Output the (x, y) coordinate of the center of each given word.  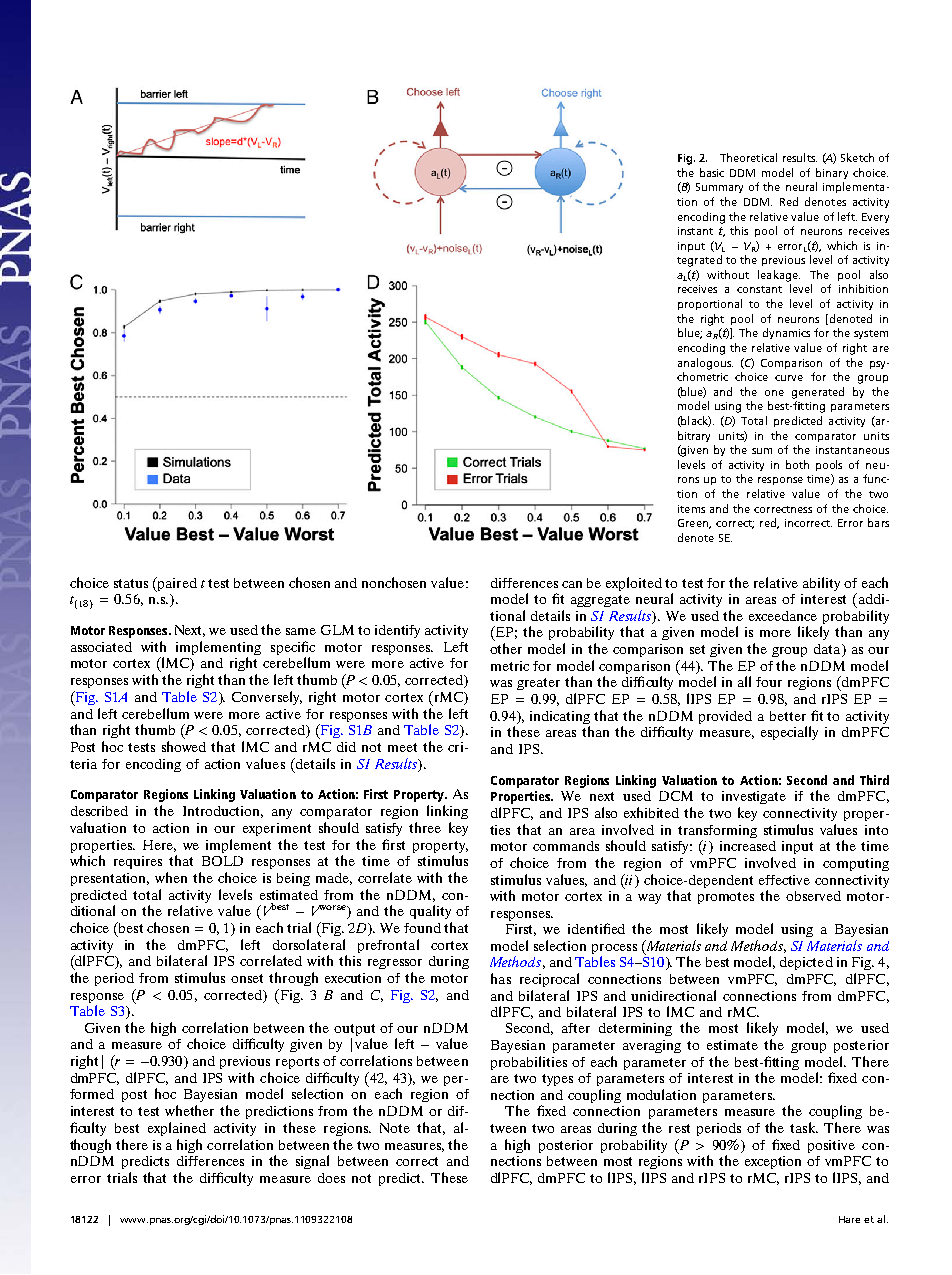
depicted (806, 963)
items (691, 509)
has (501, 978)
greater (538, 684)
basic (712, 172)
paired (176, 584)
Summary (719, 188)
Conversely (267, 698)
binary (832, 173)
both (797, 464)
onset (247, 978)
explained (177, 1129)
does (331, 1178)
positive (831, 1146)
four (769, 682)
